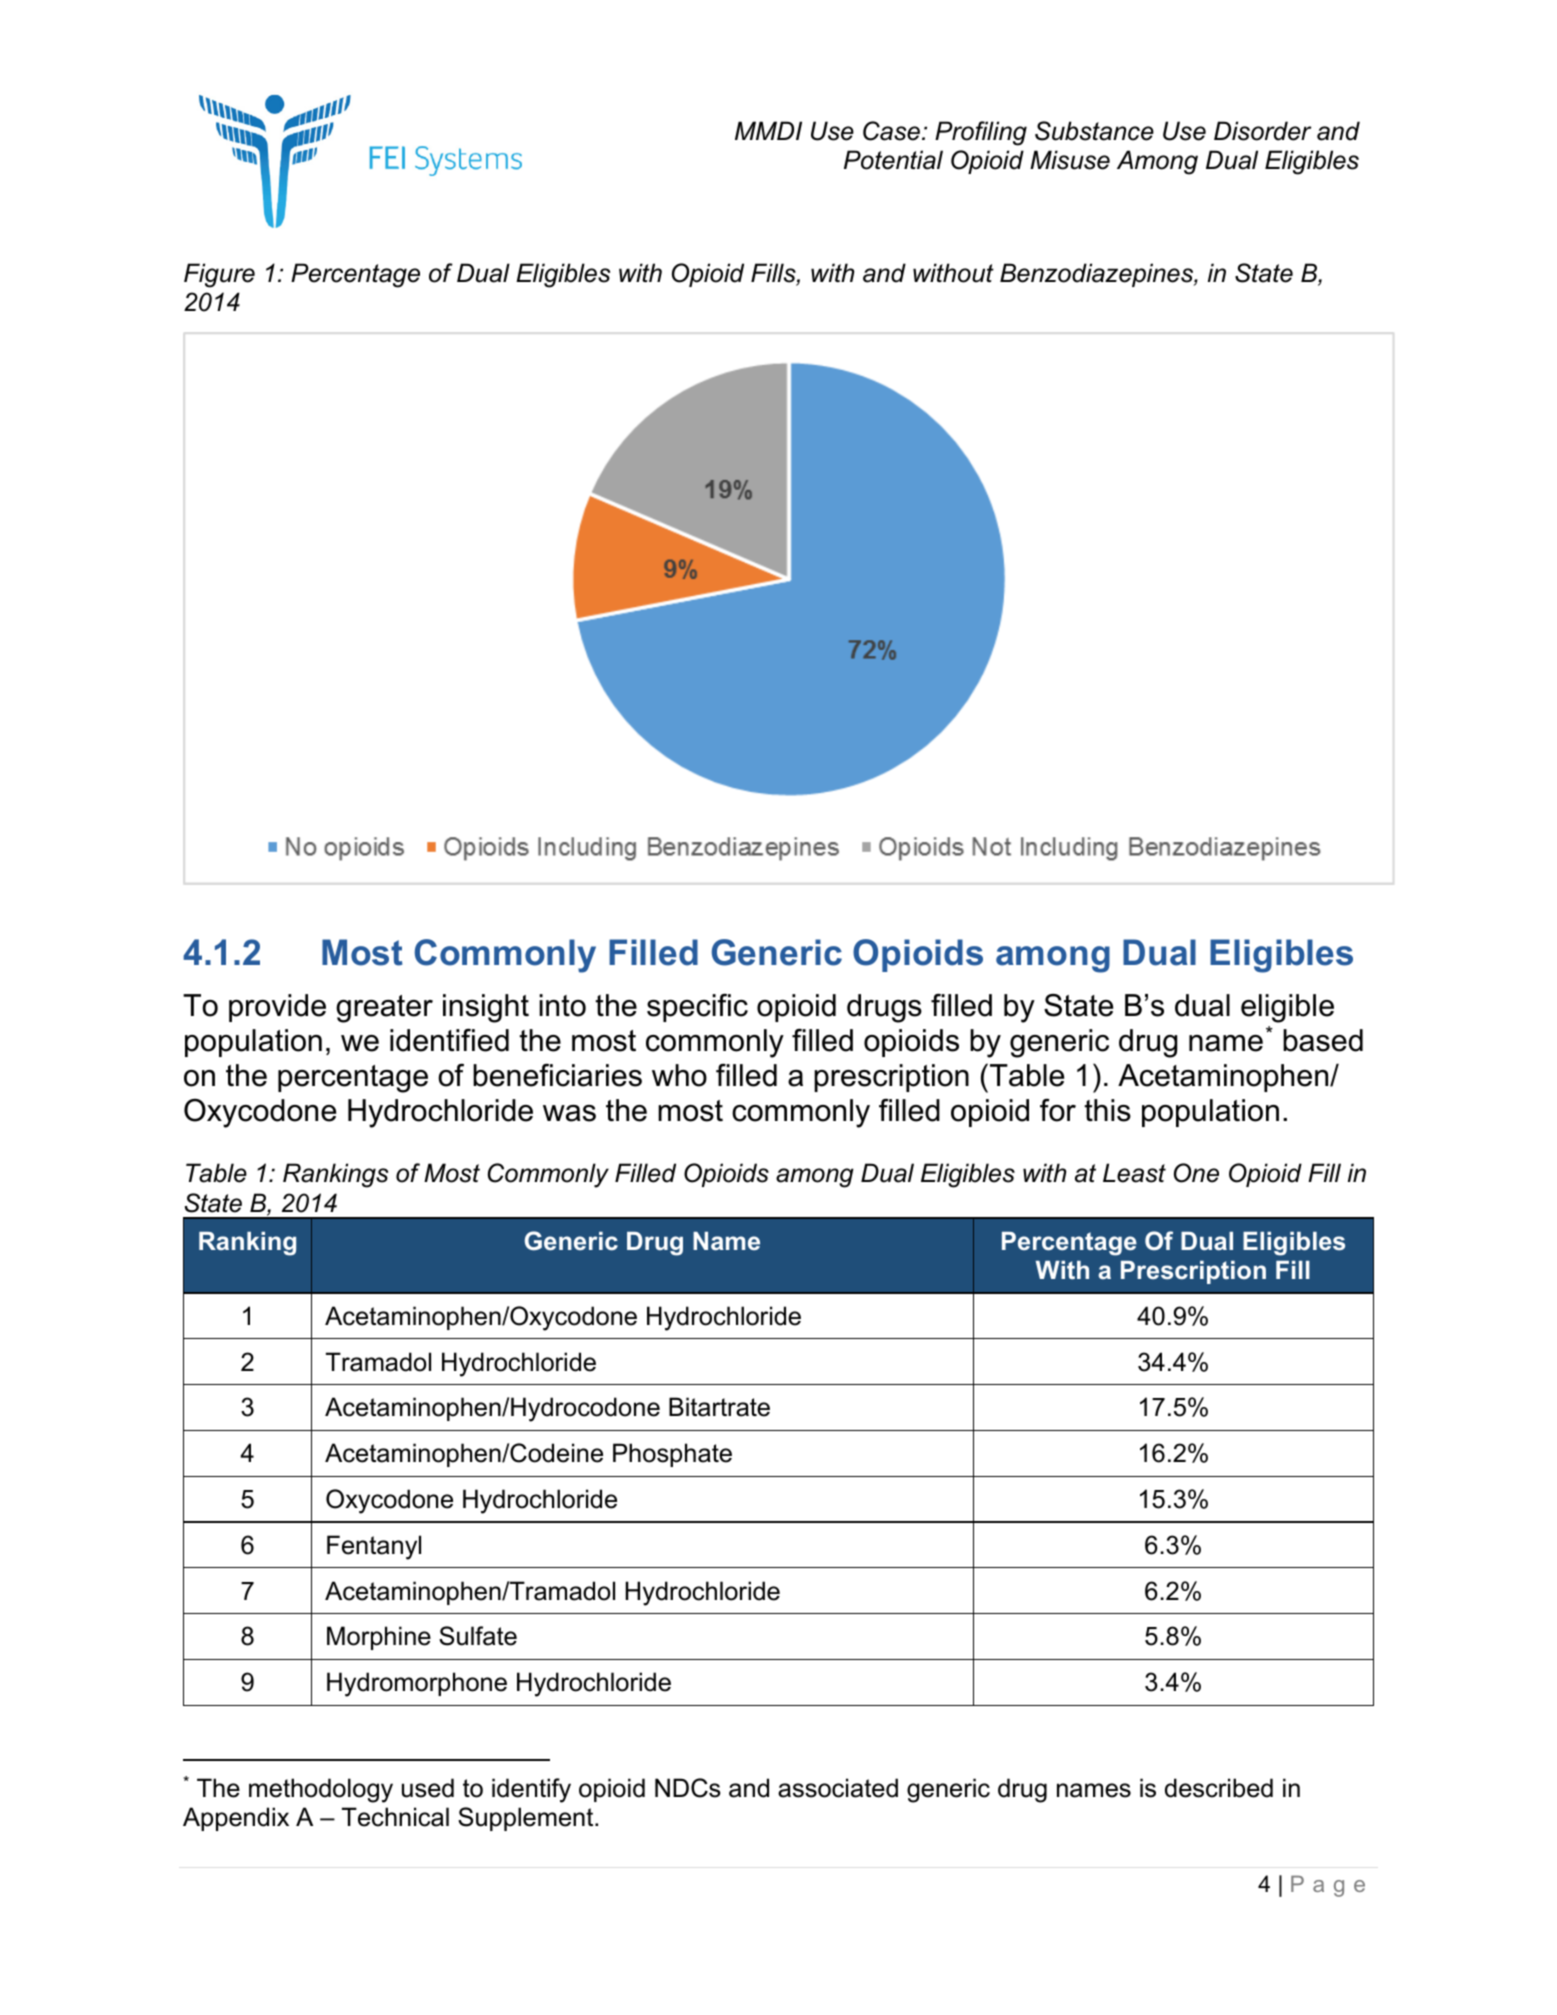 This page has width=1557, height=2015. I want to click on Disorder, so click(1263, 131).
